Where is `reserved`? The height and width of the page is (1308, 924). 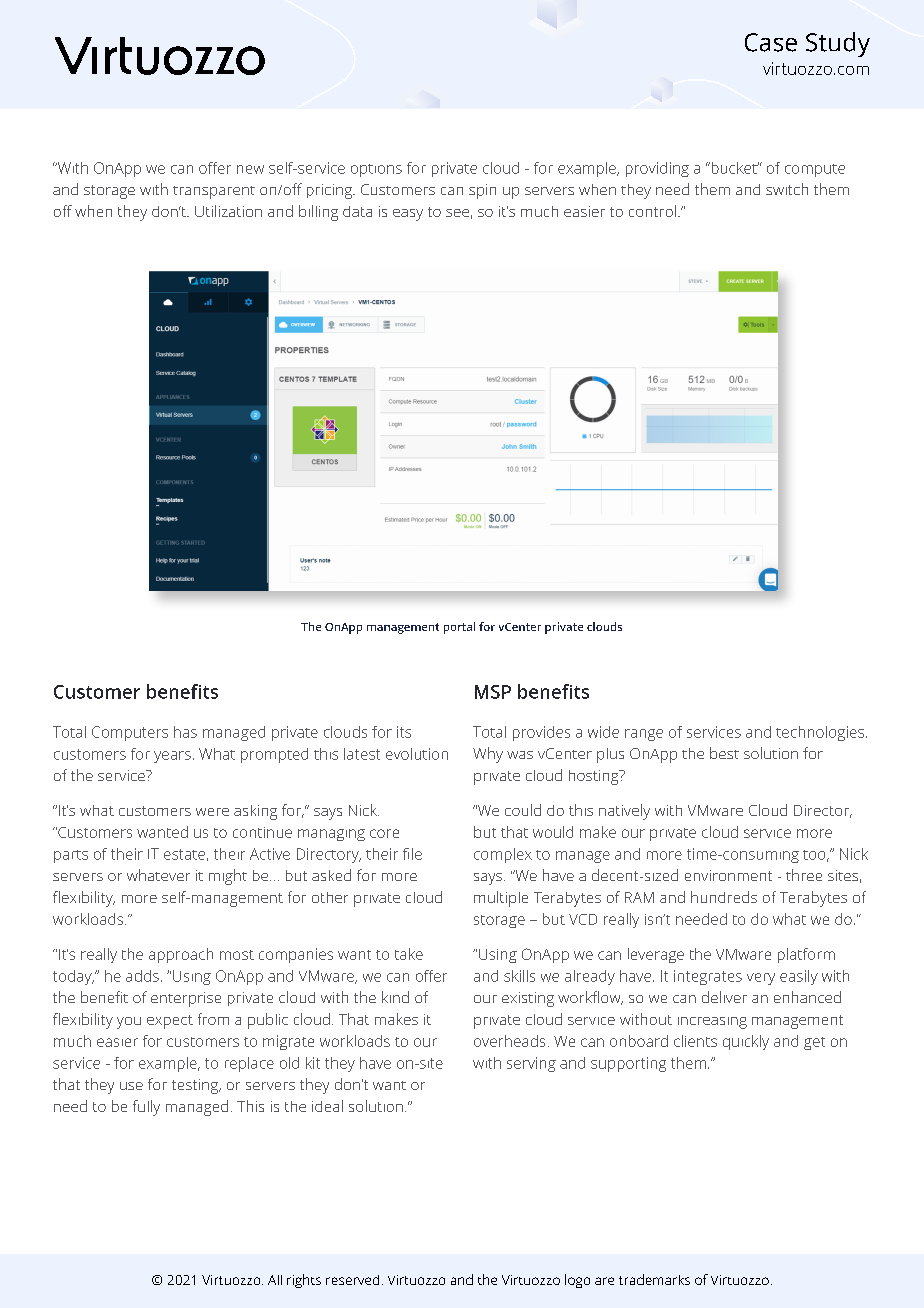
reserved is located at coordinates (352, 1280).
